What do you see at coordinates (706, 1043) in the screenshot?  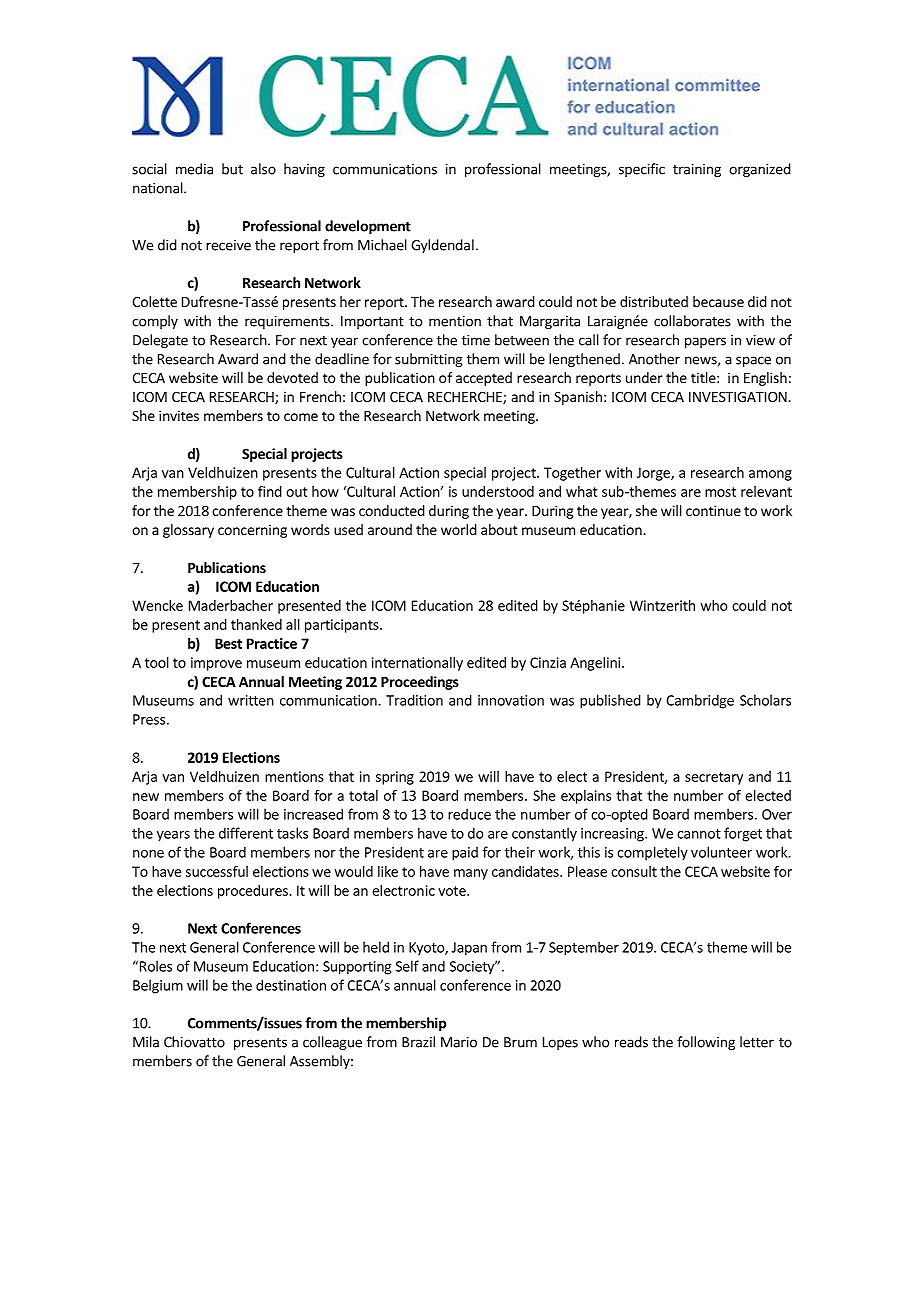 I see `following` at bounding box center [706, 1043].
